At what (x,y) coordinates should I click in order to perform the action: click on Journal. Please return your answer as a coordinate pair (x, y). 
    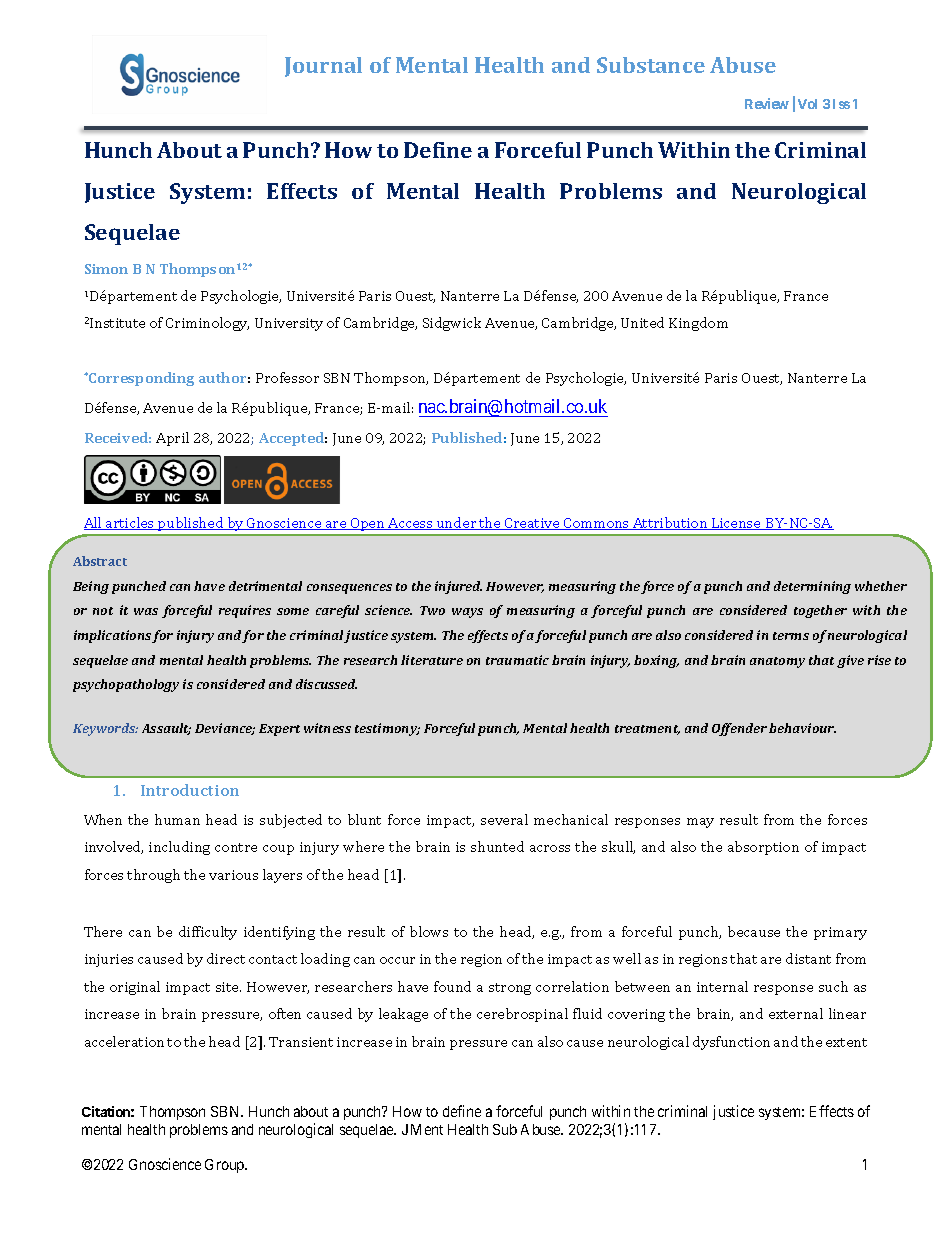
    Looking at the image, I should click on (323, 67).
